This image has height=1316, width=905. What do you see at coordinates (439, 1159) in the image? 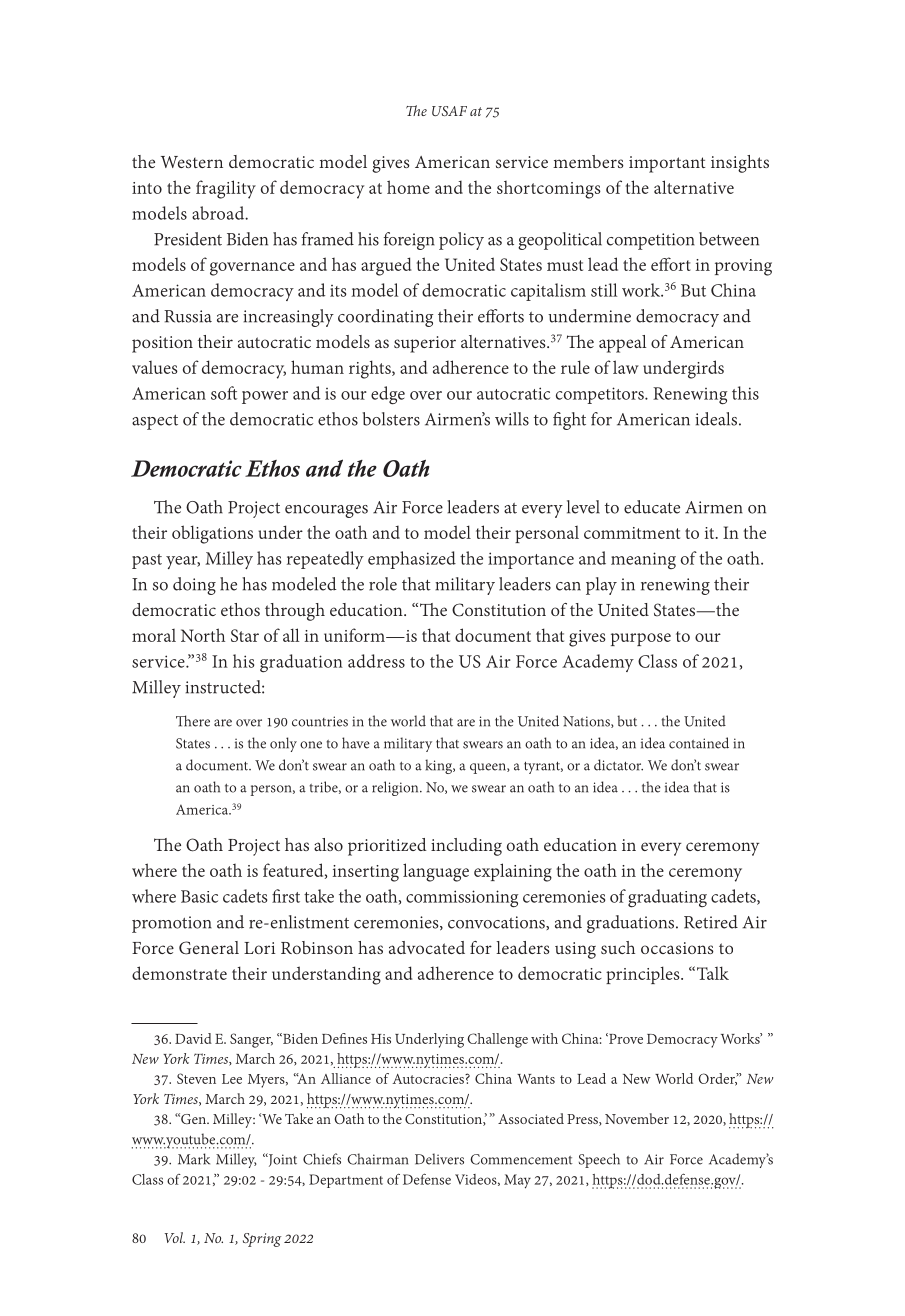
I see `Delivers` at bounding box center [439, 1159].
